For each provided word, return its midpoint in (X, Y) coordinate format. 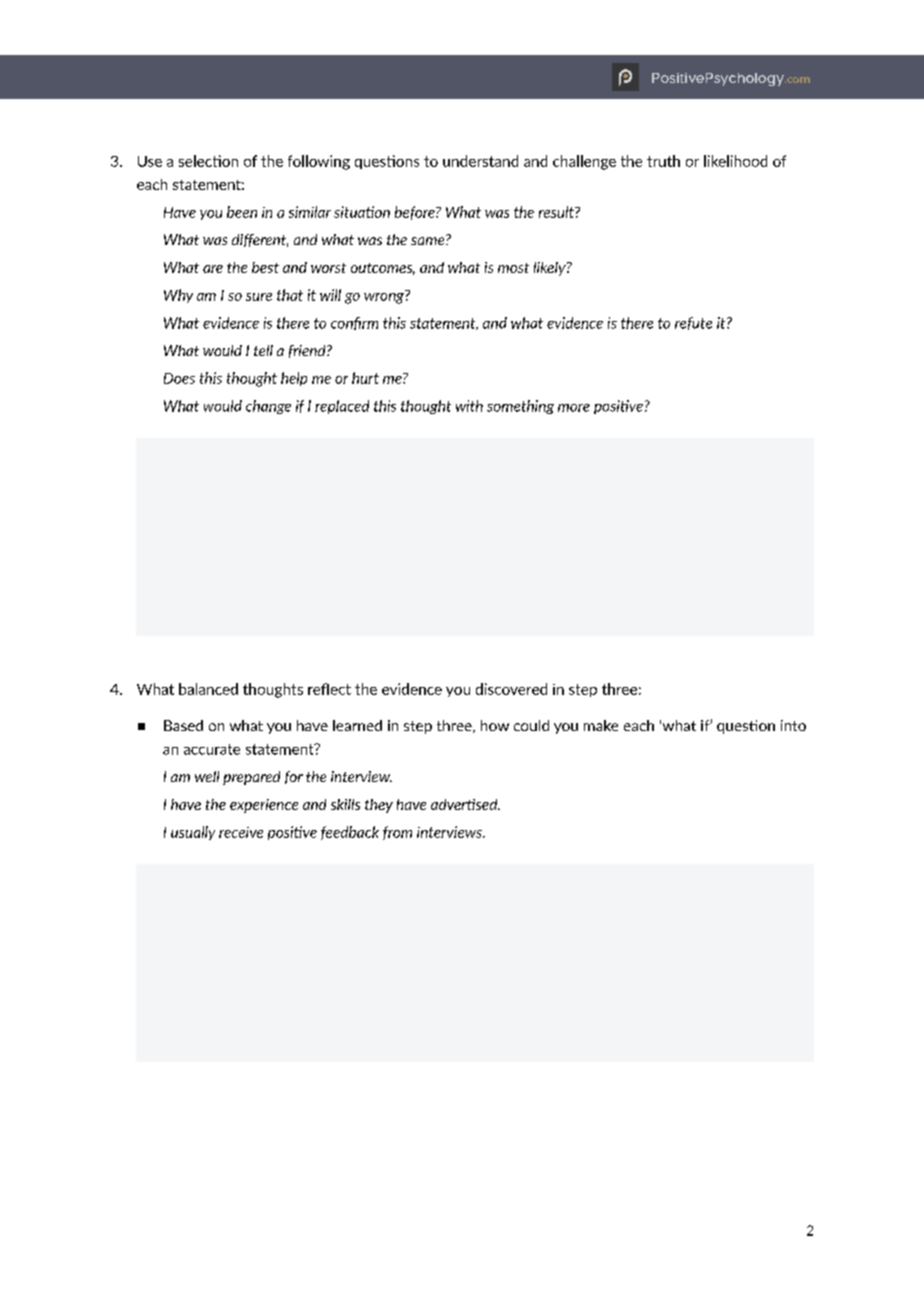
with (469, 406)
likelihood (735, 161)
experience (264, 806)
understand (480, 161)
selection (208, 161)
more (574, 408)
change (268, 407)
